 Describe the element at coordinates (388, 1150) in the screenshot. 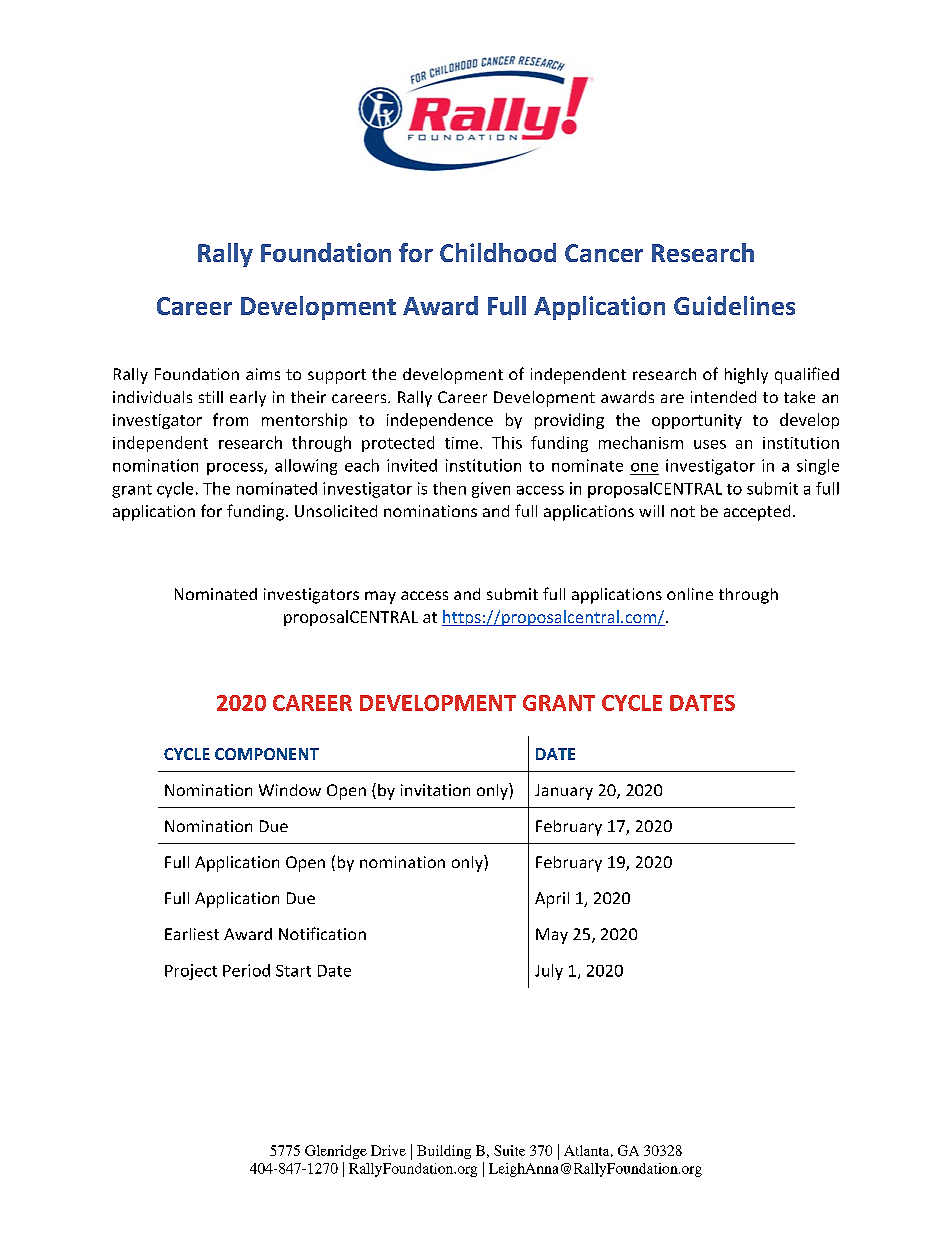

I see `Drive` at that location.
